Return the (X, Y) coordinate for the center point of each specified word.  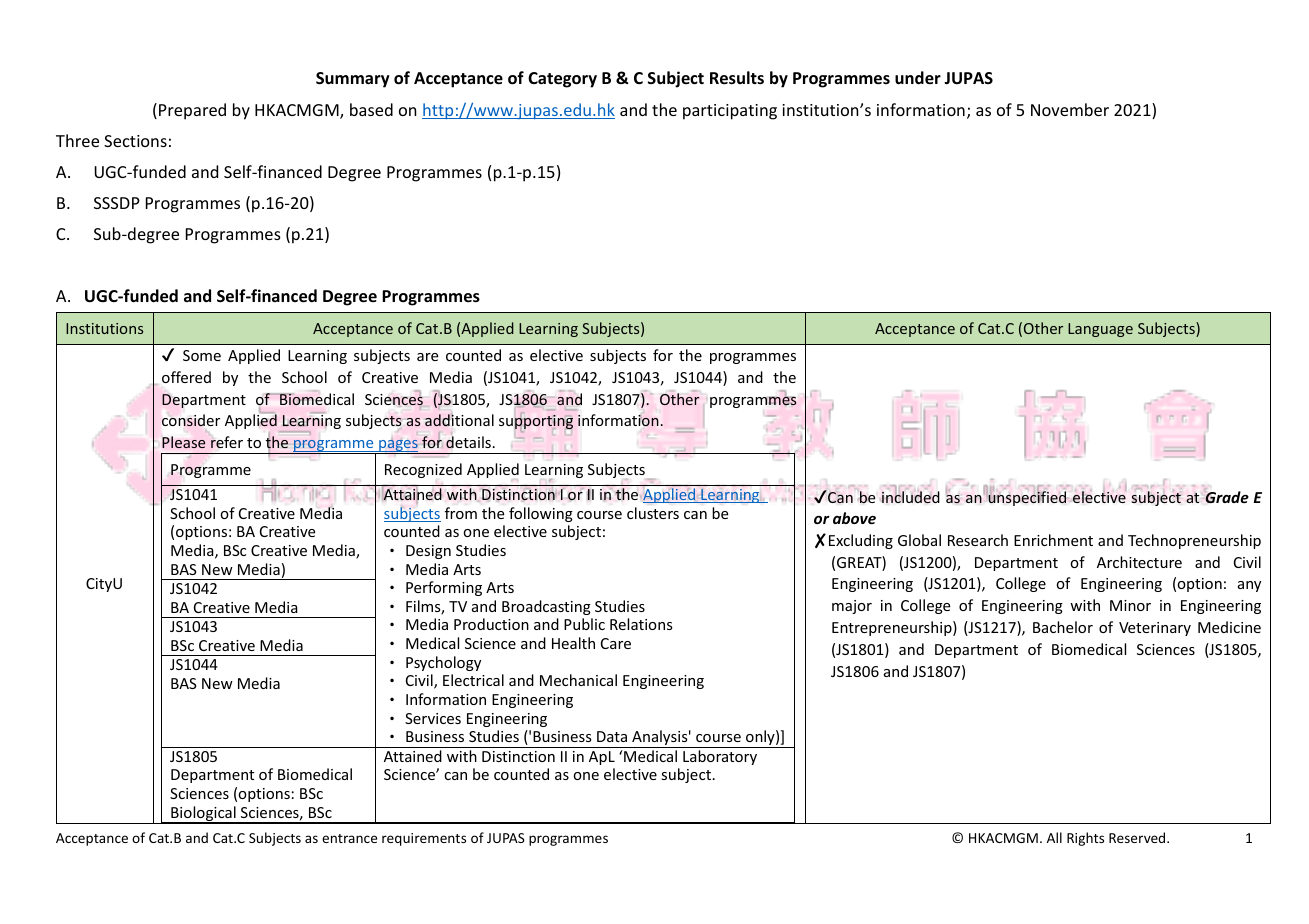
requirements (424, 839)
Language (1100, 330)
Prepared (192, 111)
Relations (641, 624)
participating (730, 112)
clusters (653, 513)
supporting (536, 421)
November (1070, 109)
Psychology (443, 663)
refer (226, 441)
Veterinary (1155, 629)
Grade (1226, 496)
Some (202, 355)
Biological (203, 815)
